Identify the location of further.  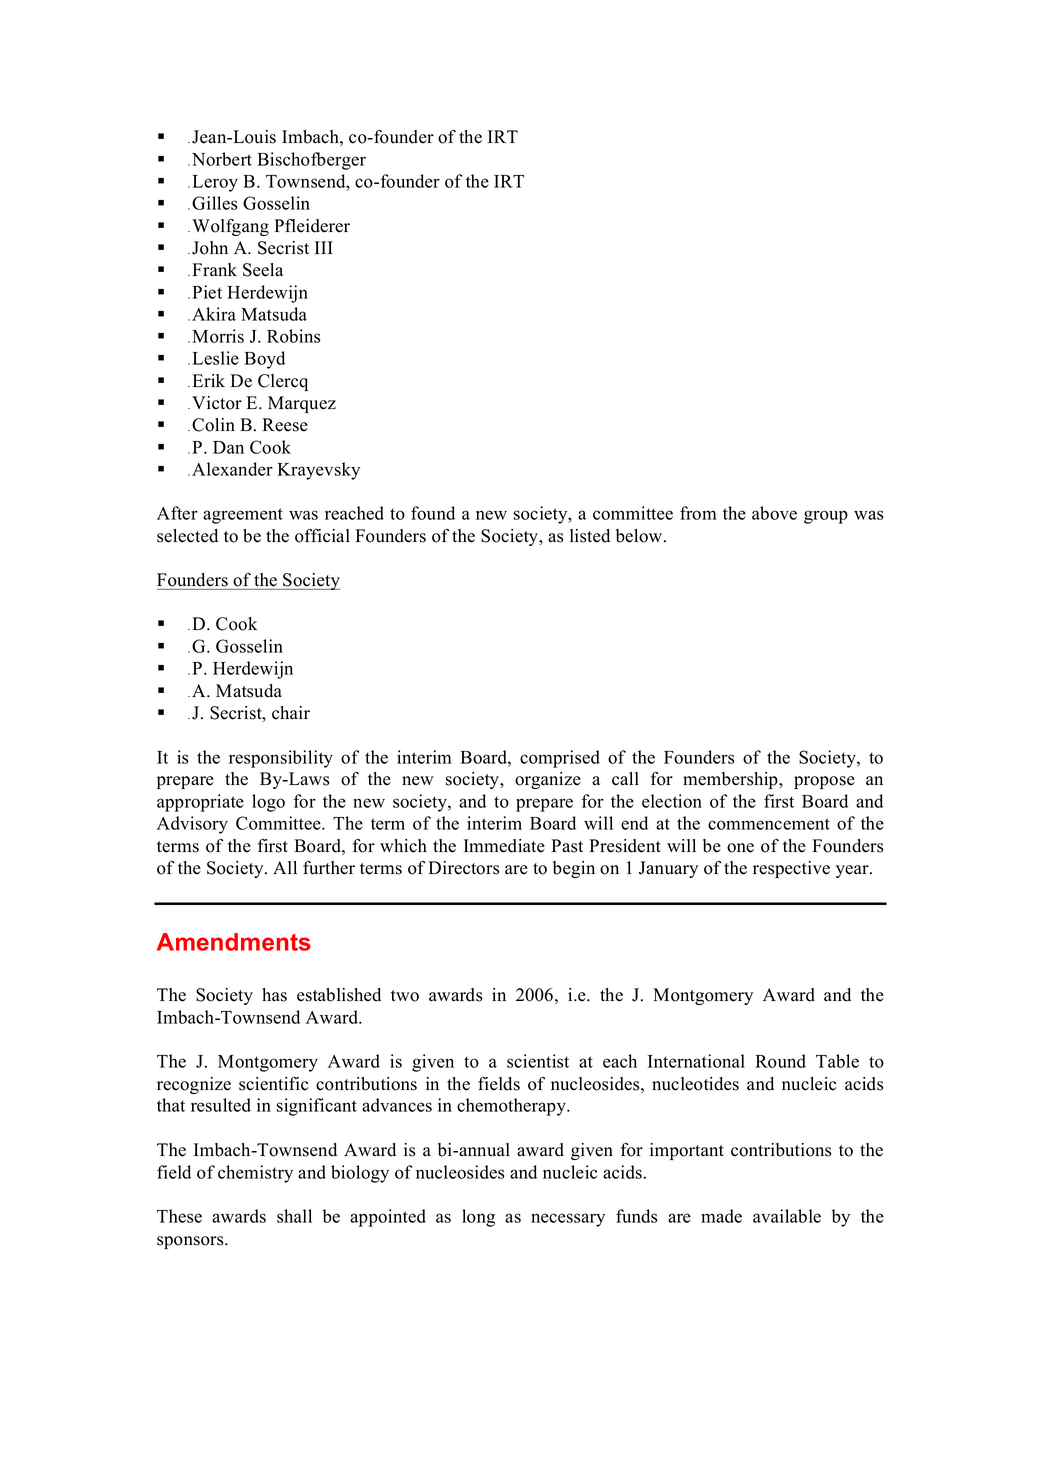
(329, 868).
